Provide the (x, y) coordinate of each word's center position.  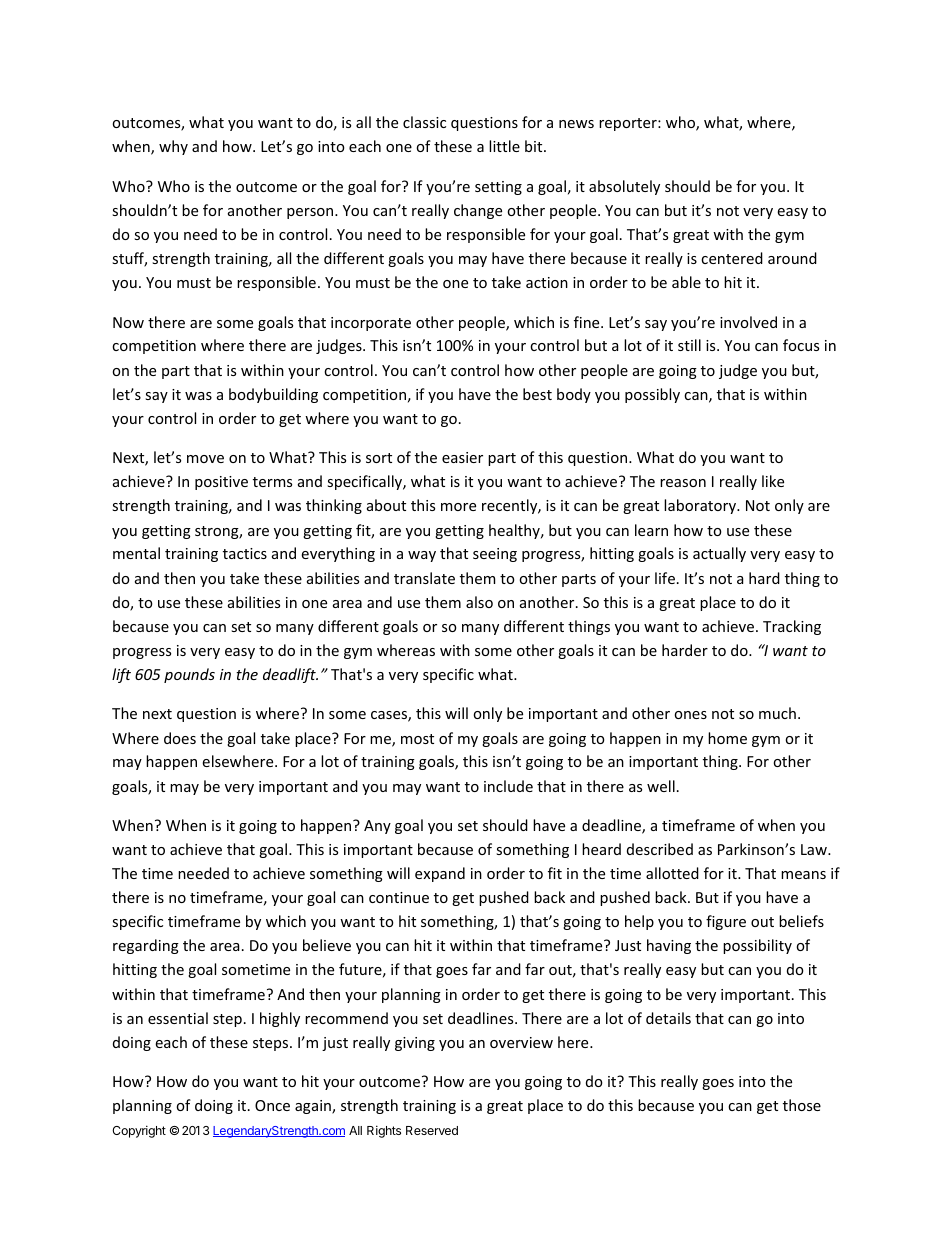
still (689, 345)
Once (272, 1105)
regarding (146, 946)
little (504, 146)
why (173, 147)
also (479, 602)
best (537, 394)
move (205, 459)
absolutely (624, 187)
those (802, 1105)
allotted (672, 873)
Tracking (792, 627)
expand (440, 874)
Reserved (432, 1130)
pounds (189, 675)
